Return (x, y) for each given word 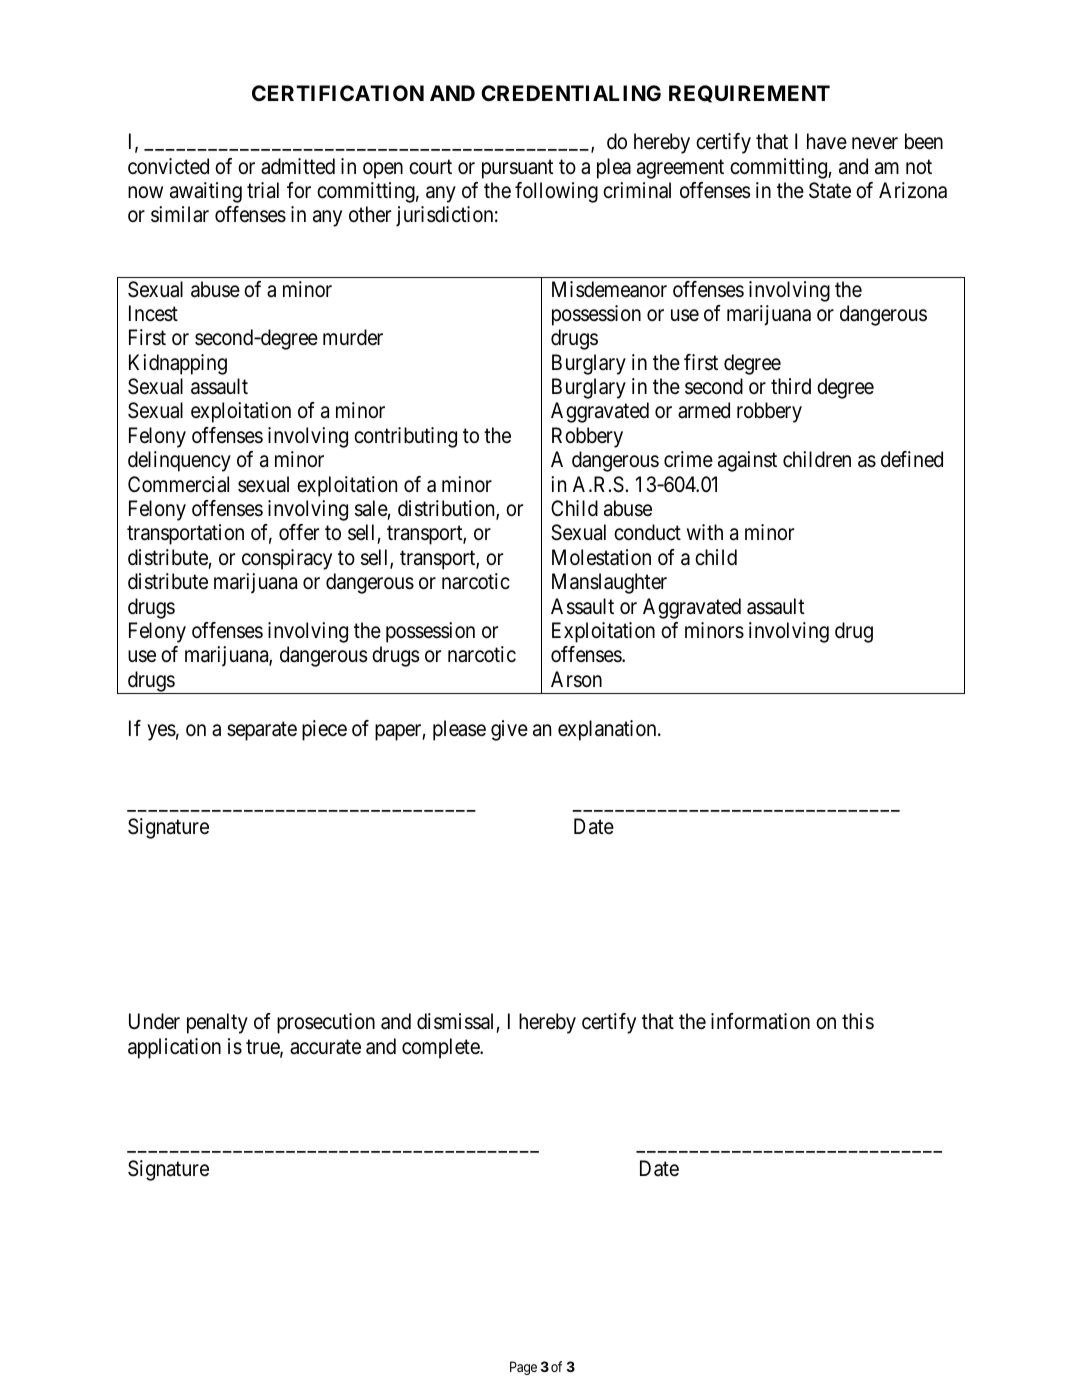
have (827, 141)
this (858, 1021)
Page (523, 1368)
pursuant (517, 169)
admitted (298, 166)
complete (441, 1048)
